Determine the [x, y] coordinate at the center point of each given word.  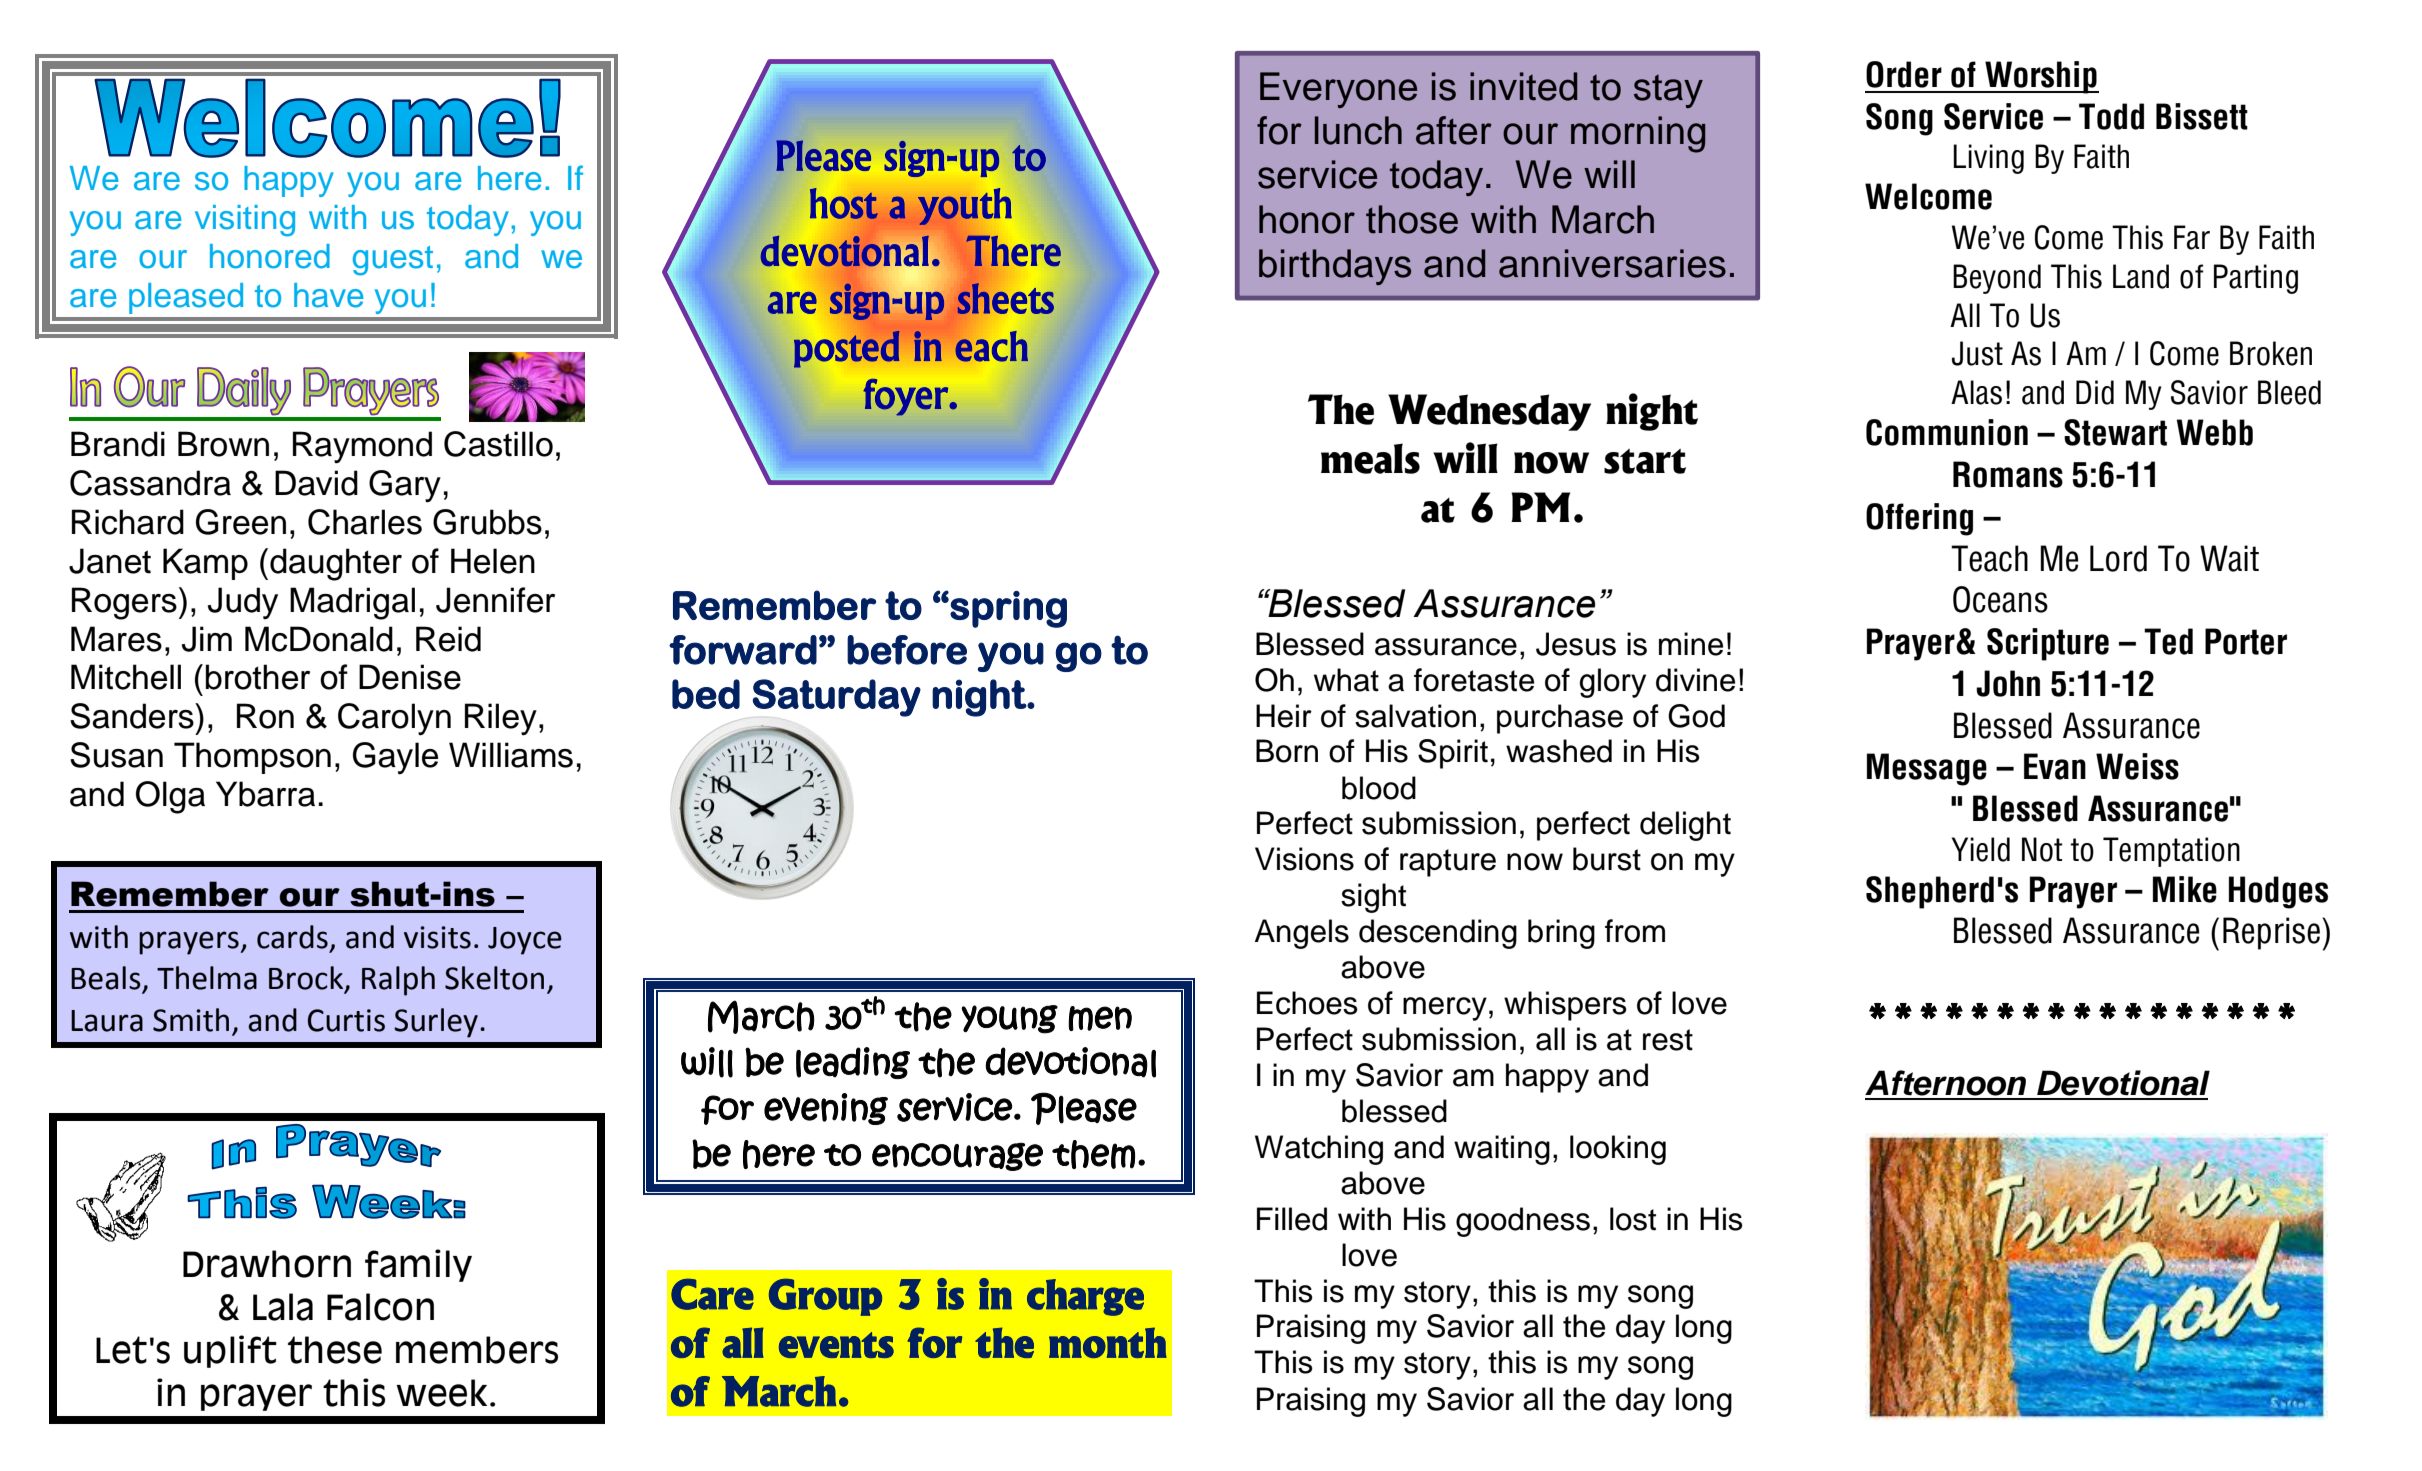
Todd [2111, 116]
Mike [2185, 889]
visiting [245, 221]
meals [1370, 458]
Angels [1302, 934]
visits [437, 937]
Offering [1919, 519]
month [1108, 1342]
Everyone [1338, 90]
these [335, 1350]
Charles [365, 522]
